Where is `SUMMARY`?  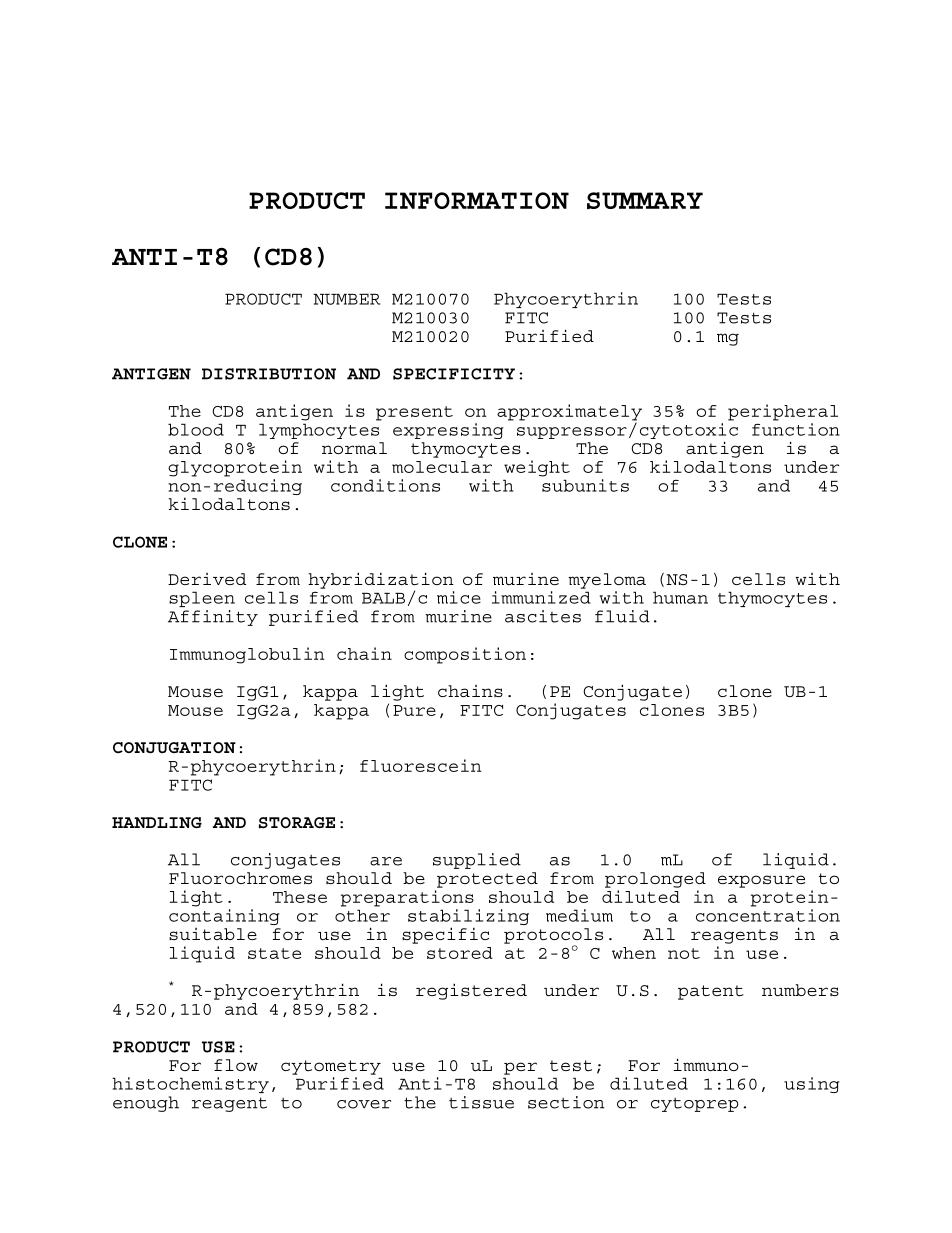 SUMMARY is located at coordinates (645, 200).
